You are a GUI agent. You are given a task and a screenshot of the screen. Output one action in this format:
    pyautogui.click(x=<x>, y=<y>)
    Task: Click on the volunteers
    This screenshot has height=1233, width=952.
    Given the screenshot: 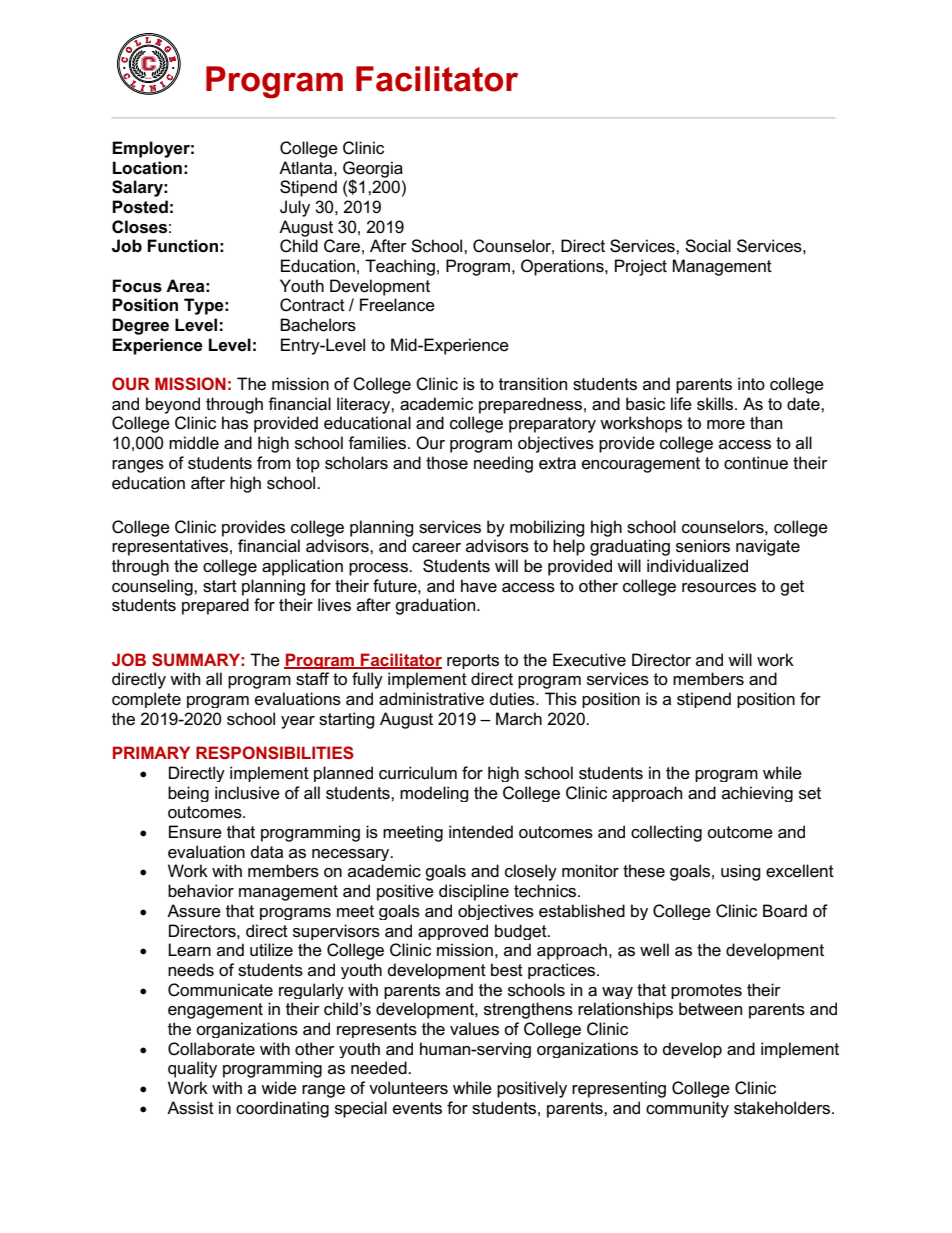 What is the action you would take?
    pyautogui.click(x=408, y=1088)
